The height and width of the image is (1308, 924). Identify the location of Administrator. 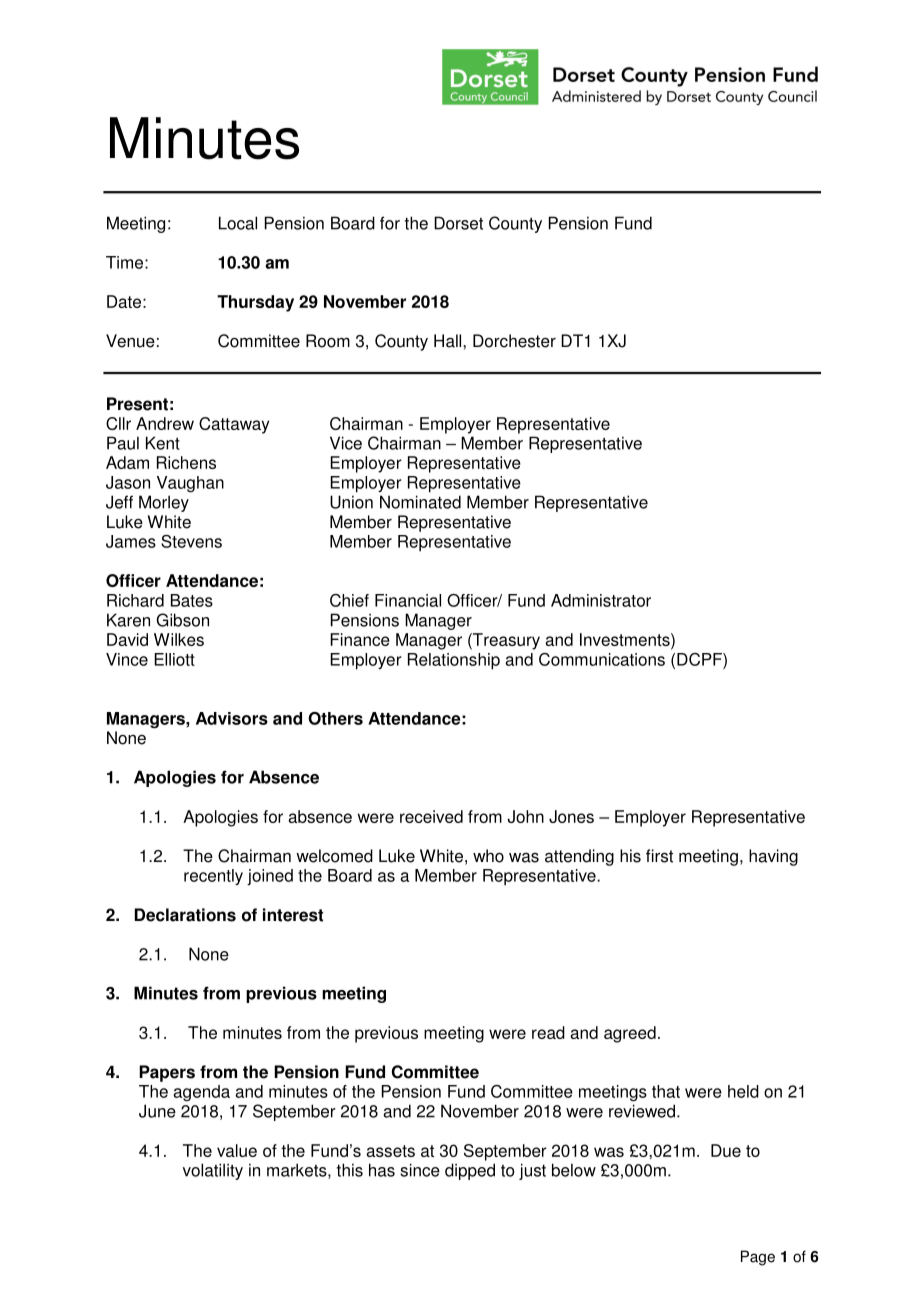
(601, 600).
